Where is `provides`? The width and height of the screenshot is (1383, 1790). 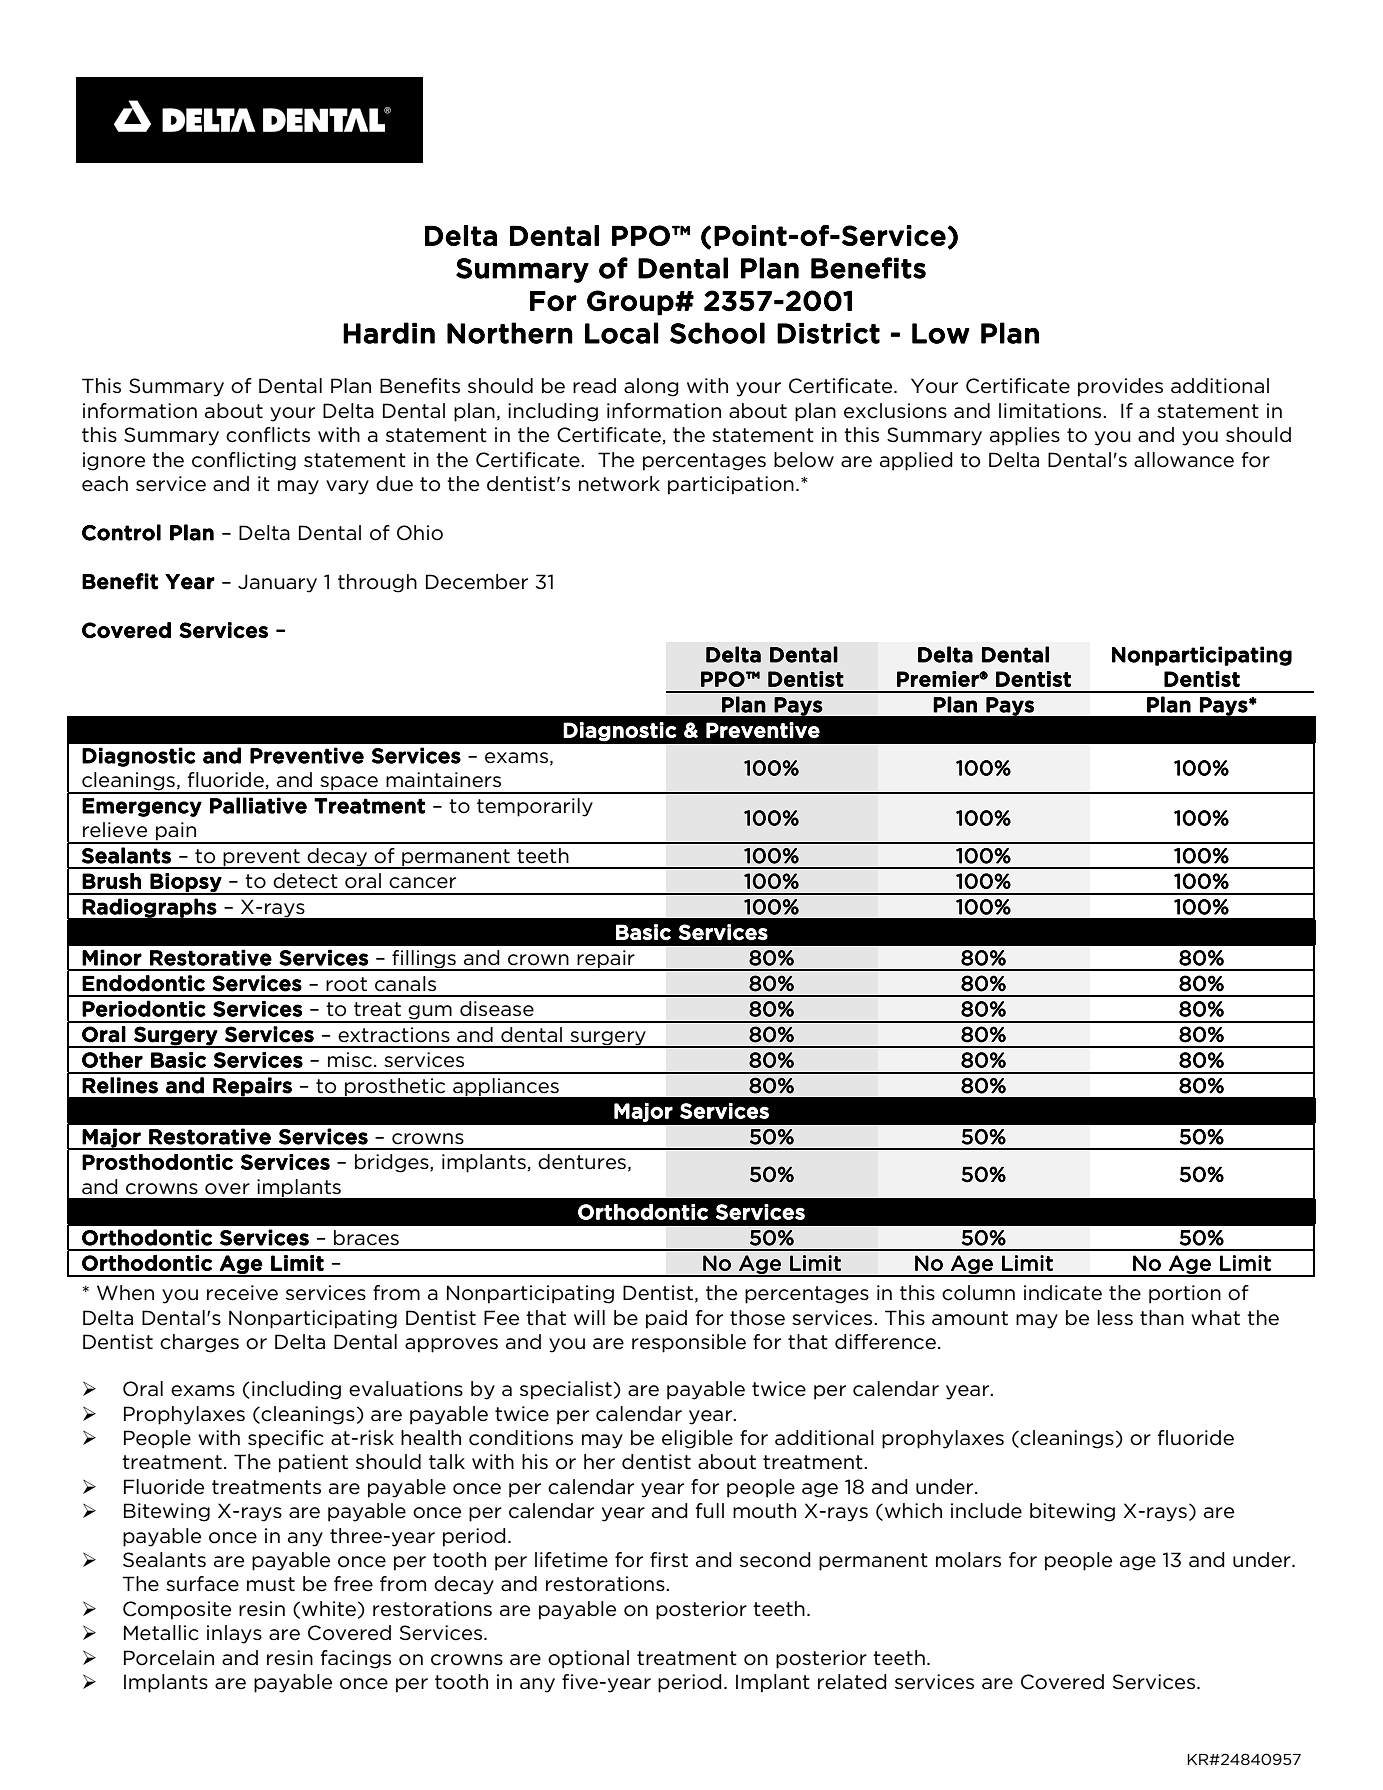 provides is located at coordinates (1120, 387).
